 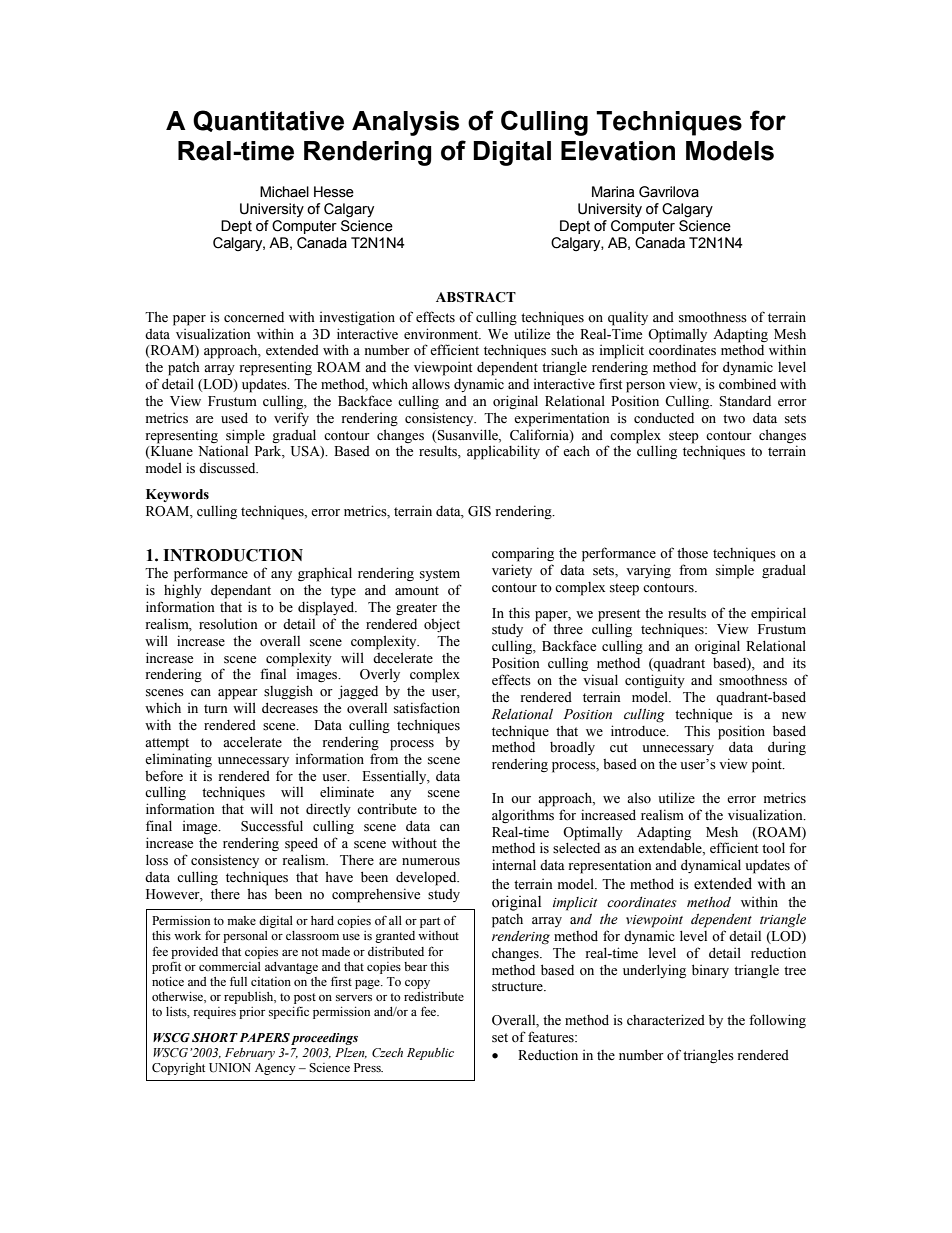 I want to click on Analysis, so click(x=405, y=123).
